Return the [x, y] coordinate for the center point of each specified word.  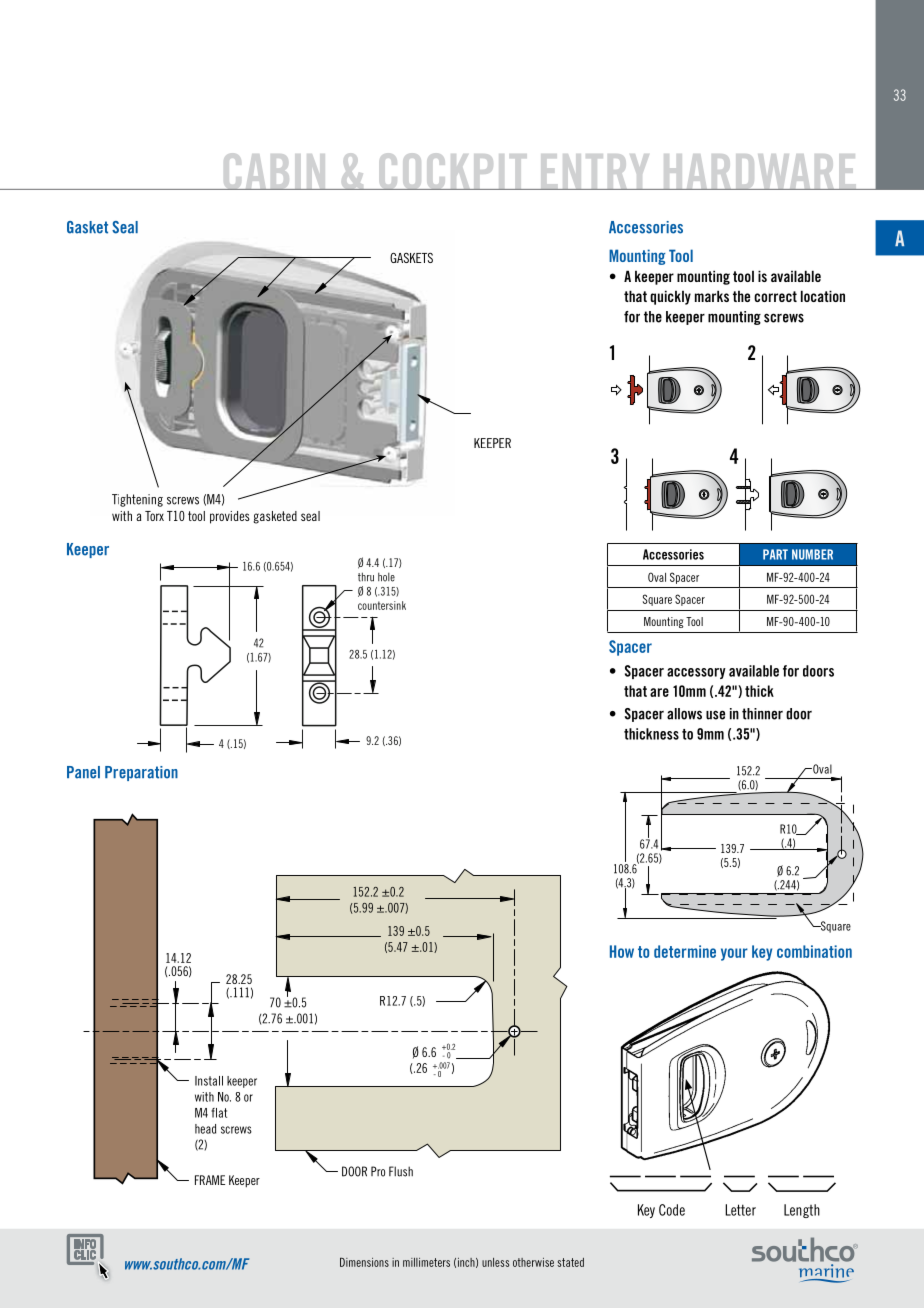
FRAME [210, 1180]
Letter [740, 1210]
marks [712, 296]
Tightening [137, 500]
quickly [670, 297]
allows [684, 714]
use [715, 715]
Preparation [141, 773]
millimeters [426, 1262]
